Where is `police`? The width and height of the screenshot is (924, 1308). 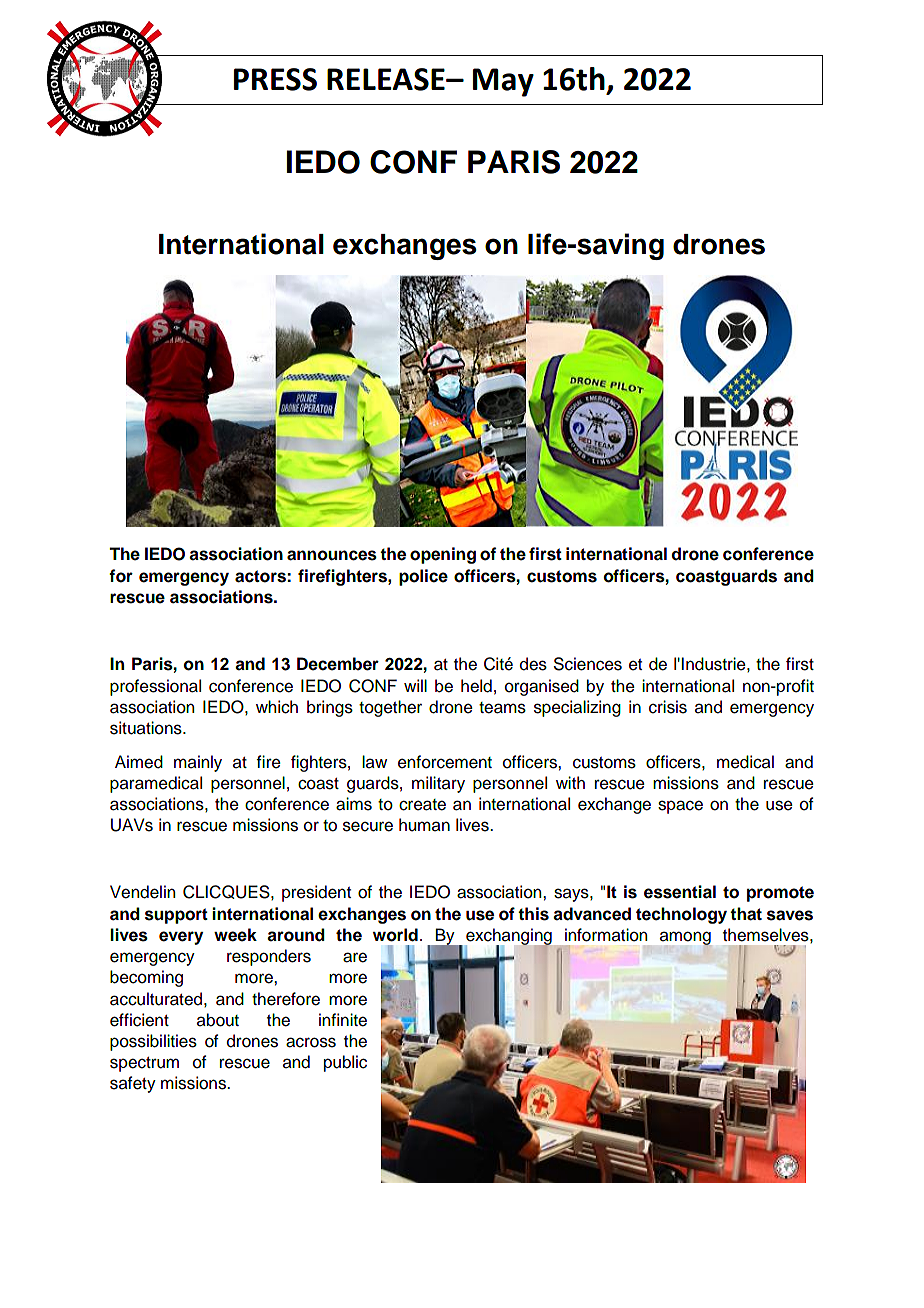 police is located at coordinates (423, 577).
